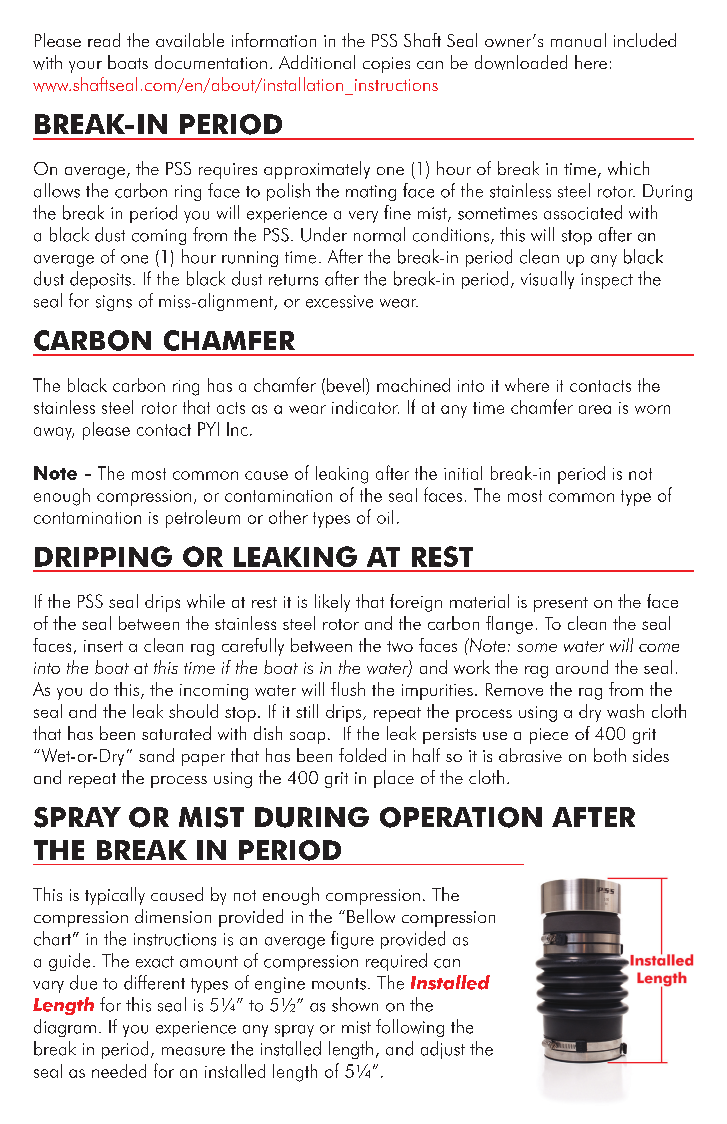  I want to click on copies, so click(386, 65).
